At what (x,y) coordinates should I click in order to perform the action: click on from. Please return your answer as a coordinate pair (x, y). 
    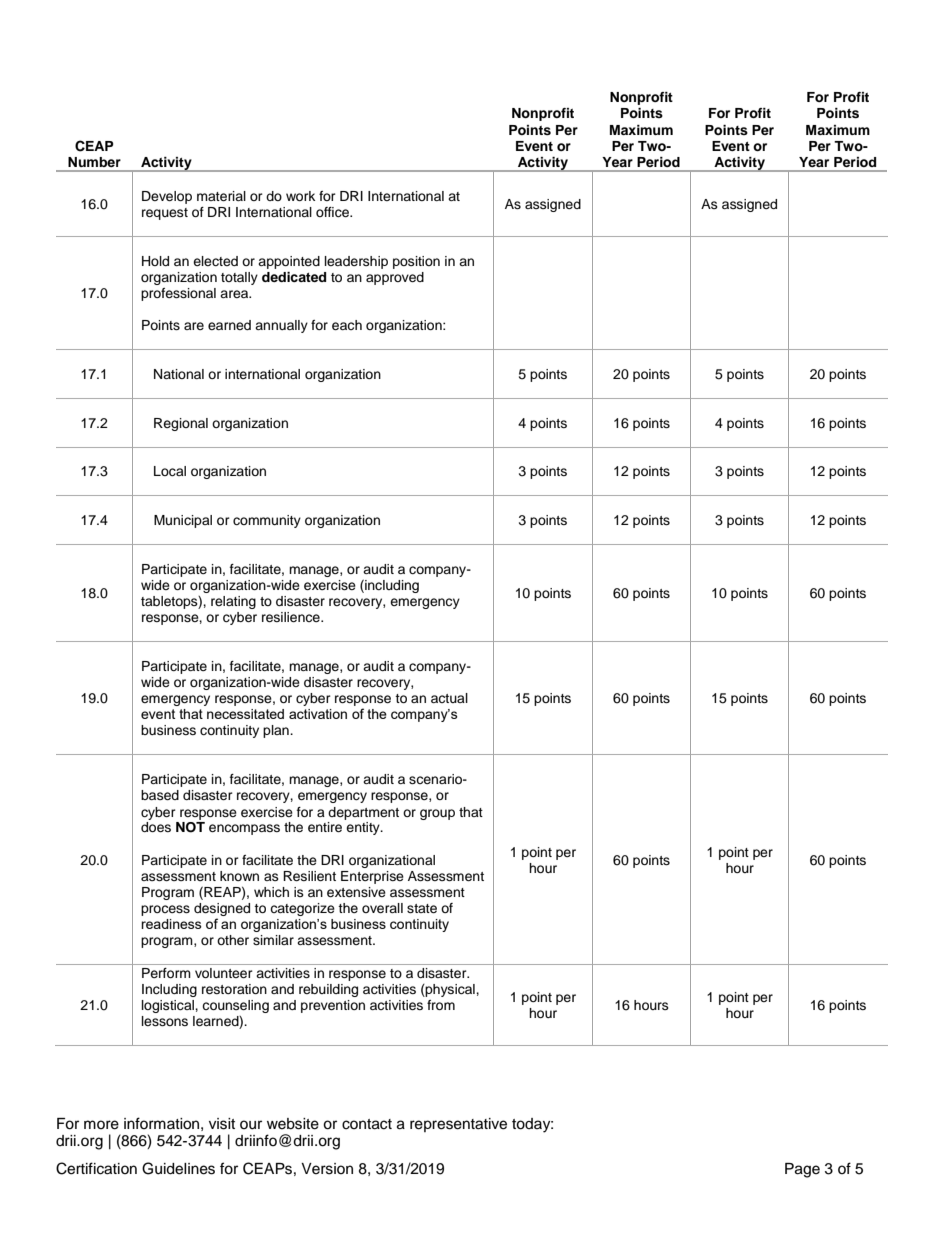
    Looking at the image, I should click on (441, 1005).
